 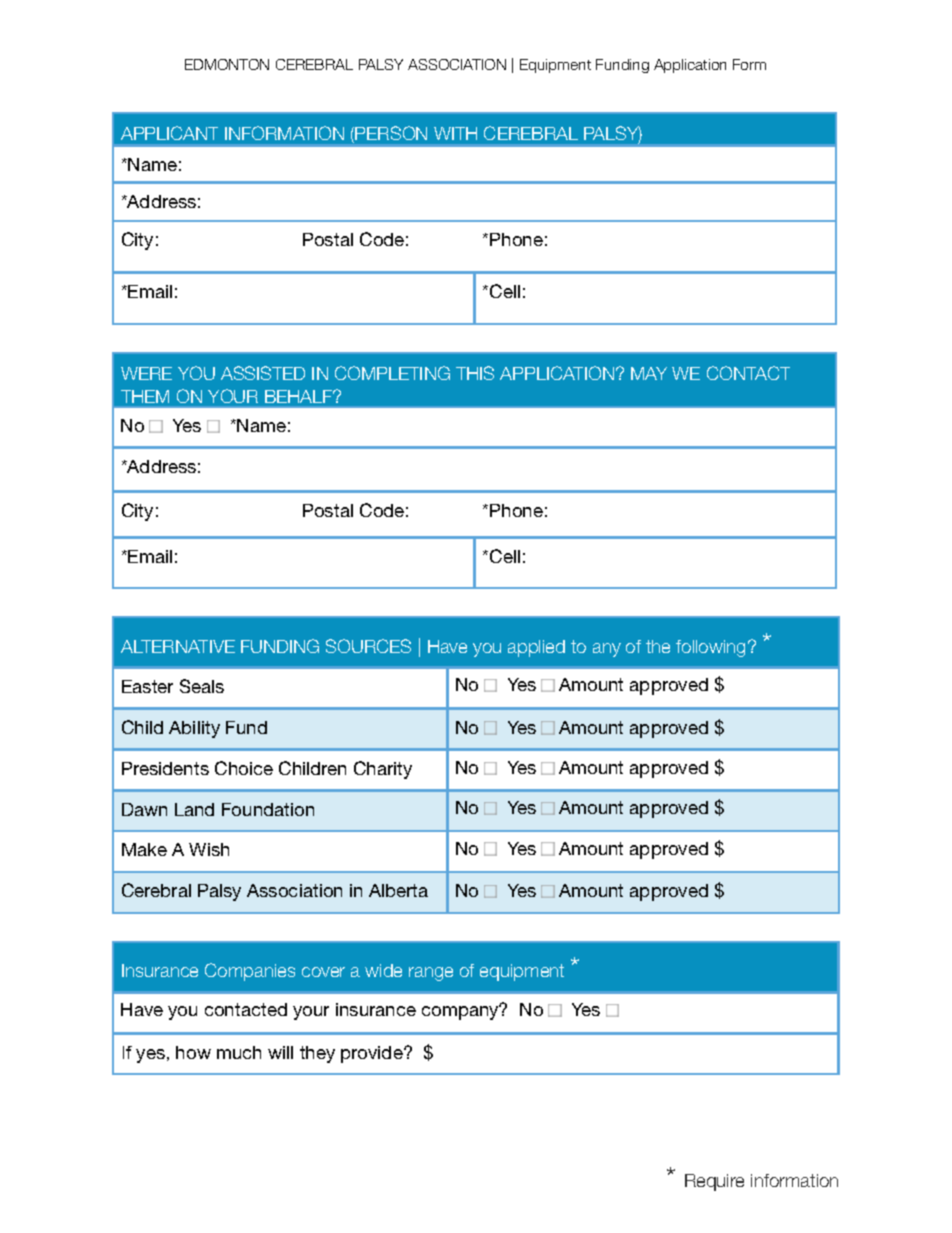 What do you see at coordinates (455, 133) in the screenshot?
I see `WITH` at bounding box center [455, 133].
